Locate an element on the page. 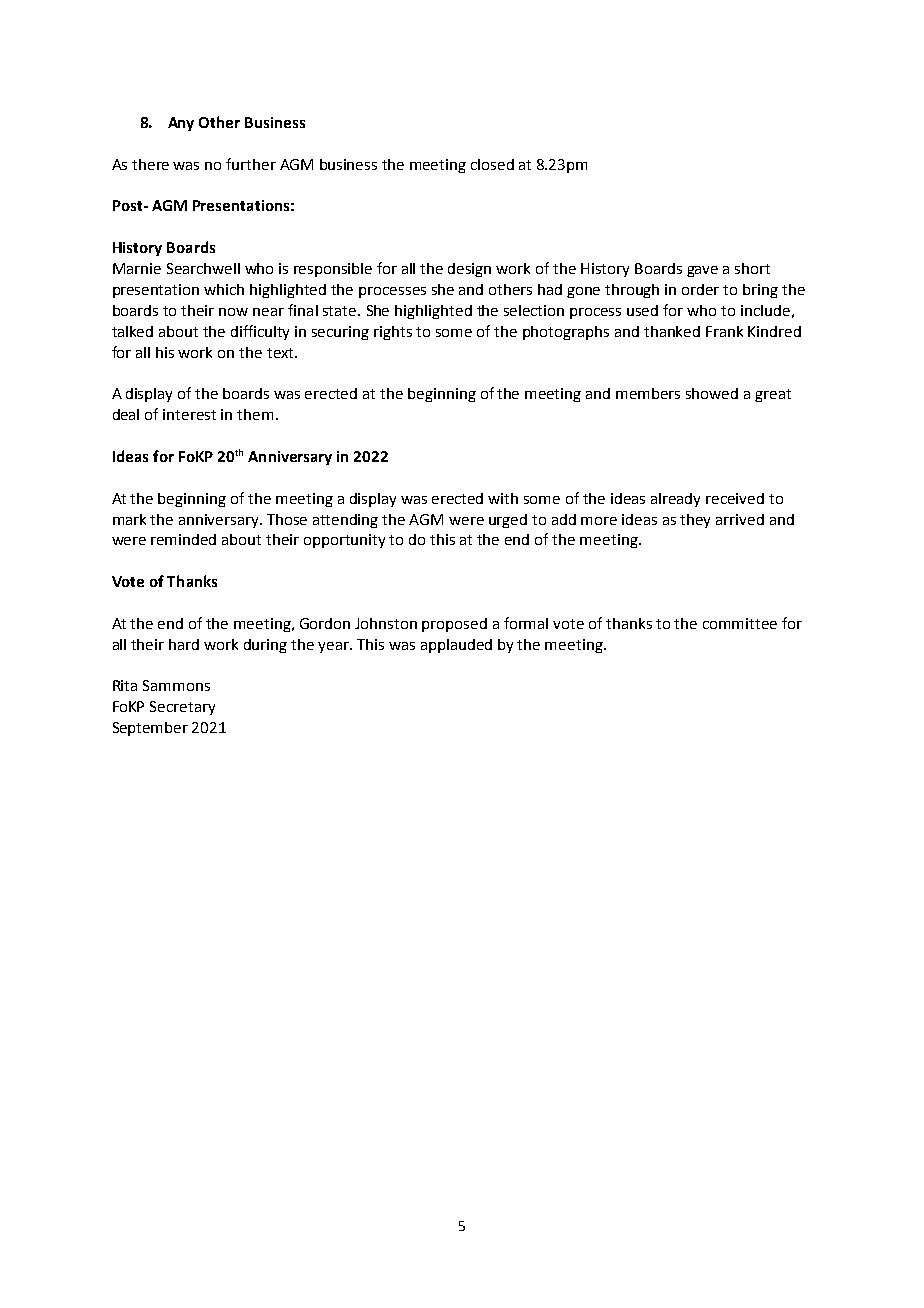 This document has width=924, height=1308. now is located at coordinates (233, 312).
